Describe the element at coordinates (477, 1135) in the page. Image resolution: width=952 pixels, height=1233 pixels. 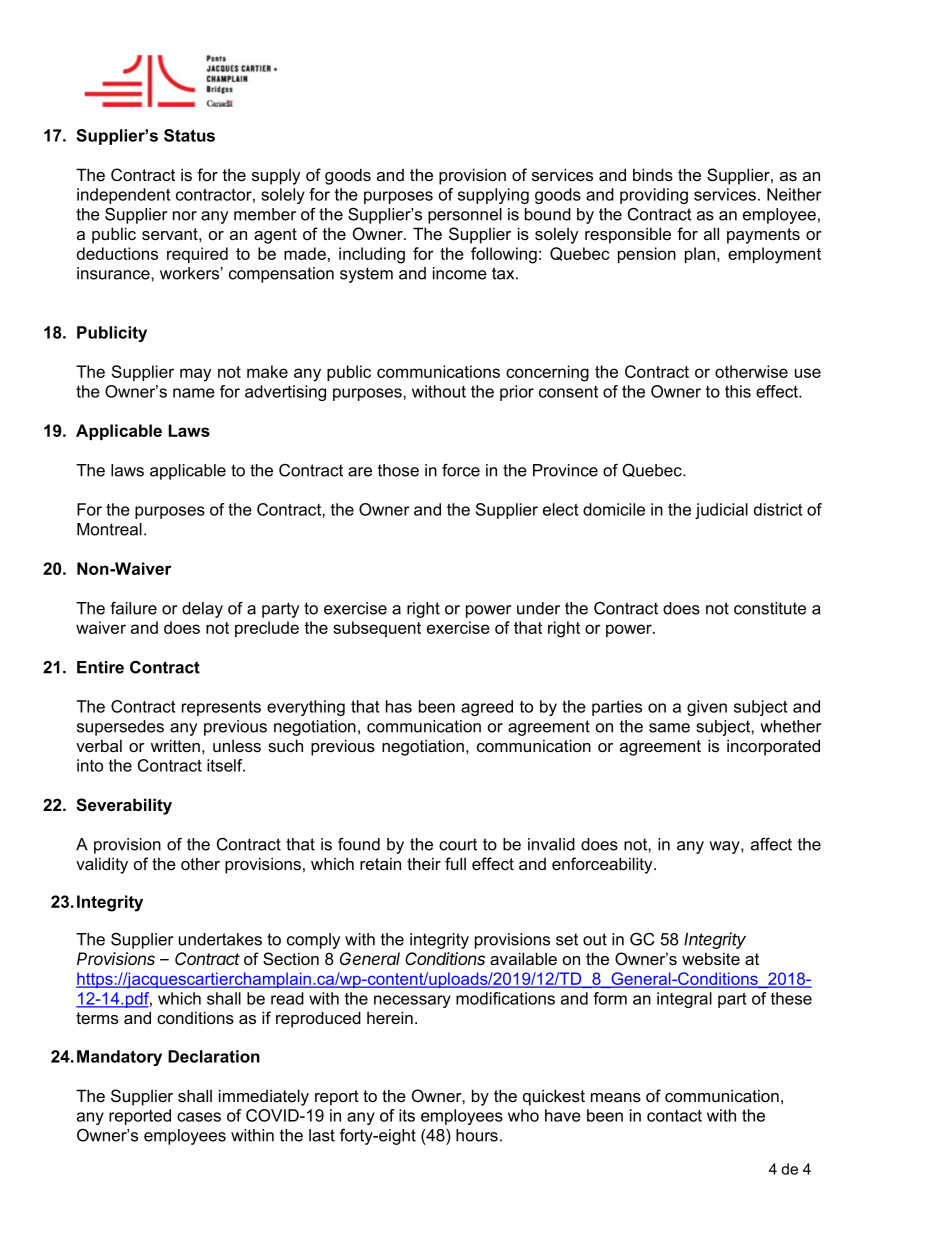
I see `hours` at that location.
